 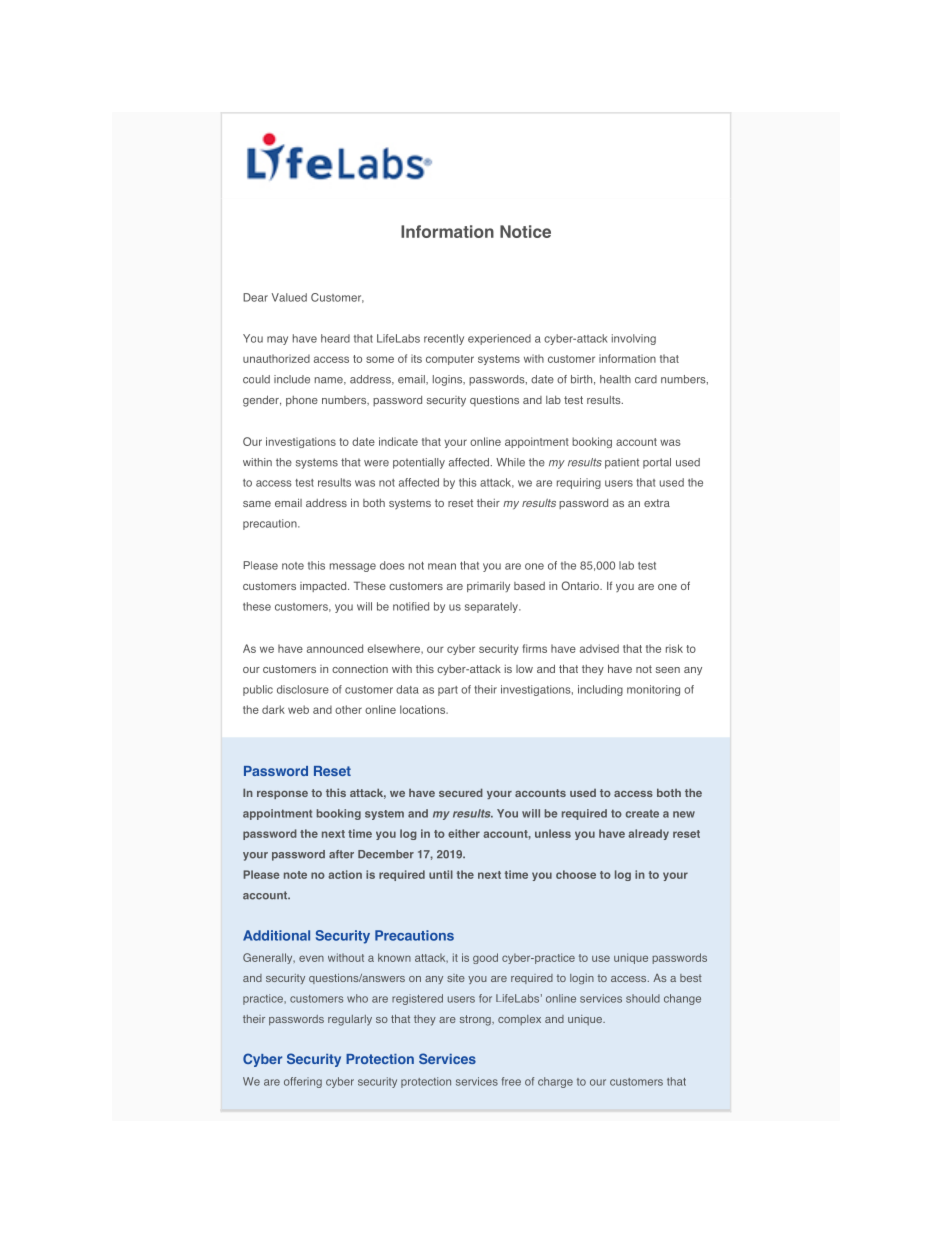 I want to click on involving, so click(x=634, y=339).
